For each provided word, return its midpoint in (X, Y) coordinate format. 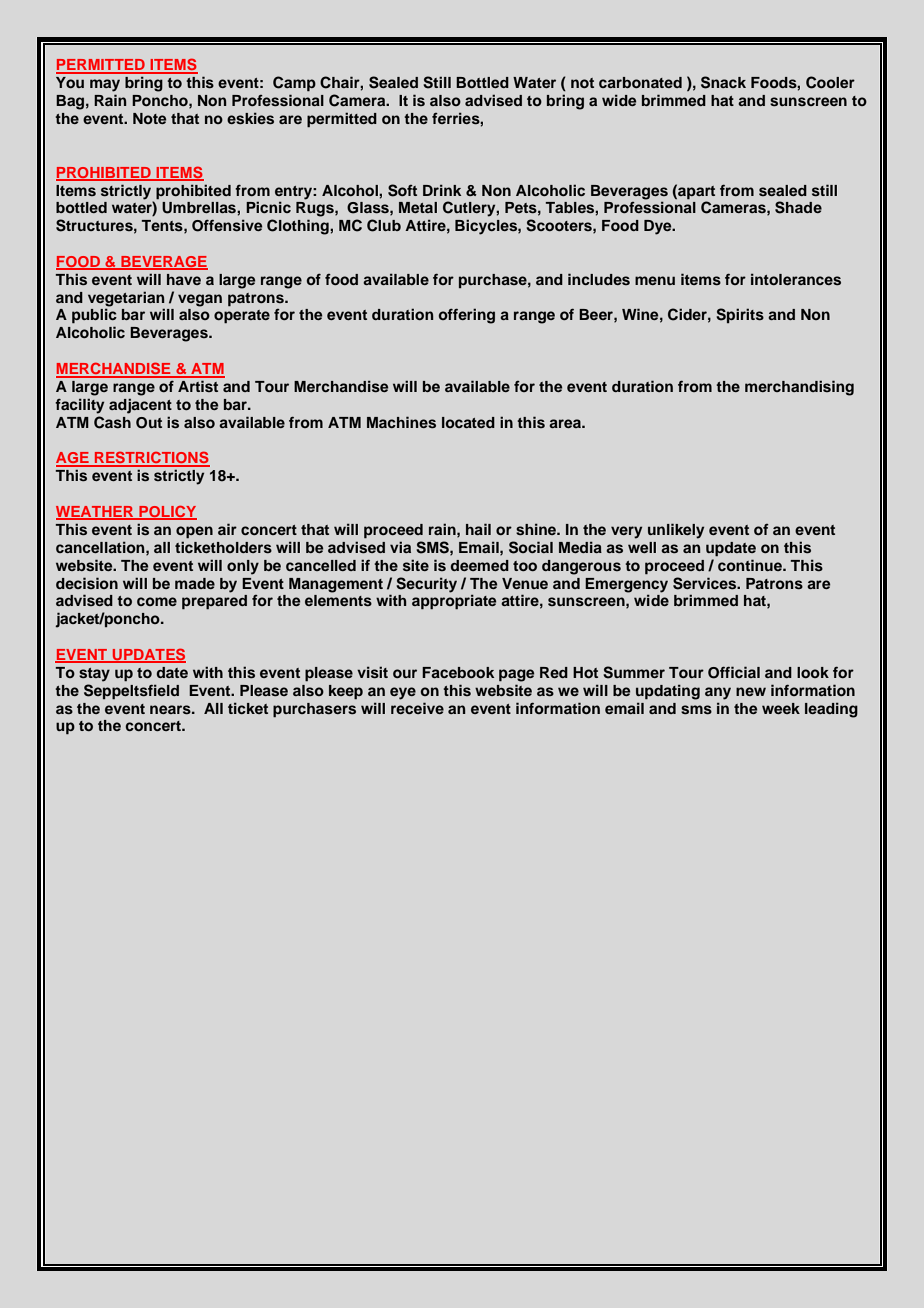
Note (149, 118)
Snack (723, 82)
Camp (294, 84)
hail (478, 529)
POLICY (167, 512)
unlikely (676, 531)
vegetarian (126, 300)
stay (94, 675)
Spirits (740, 315)
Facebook (458, 672)
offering (467, 316)
